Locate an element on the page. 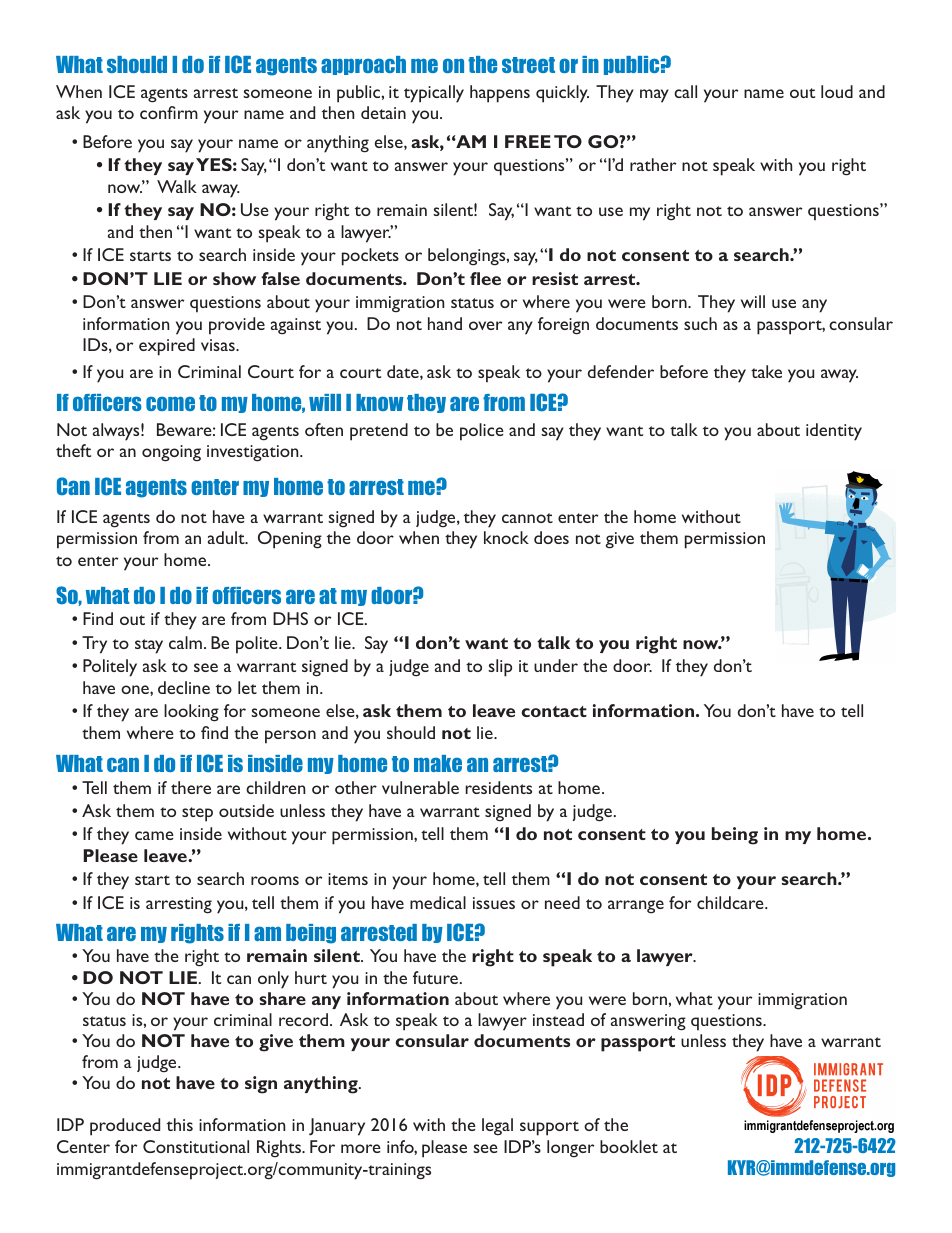  under is located at coordinates (556, 665).
